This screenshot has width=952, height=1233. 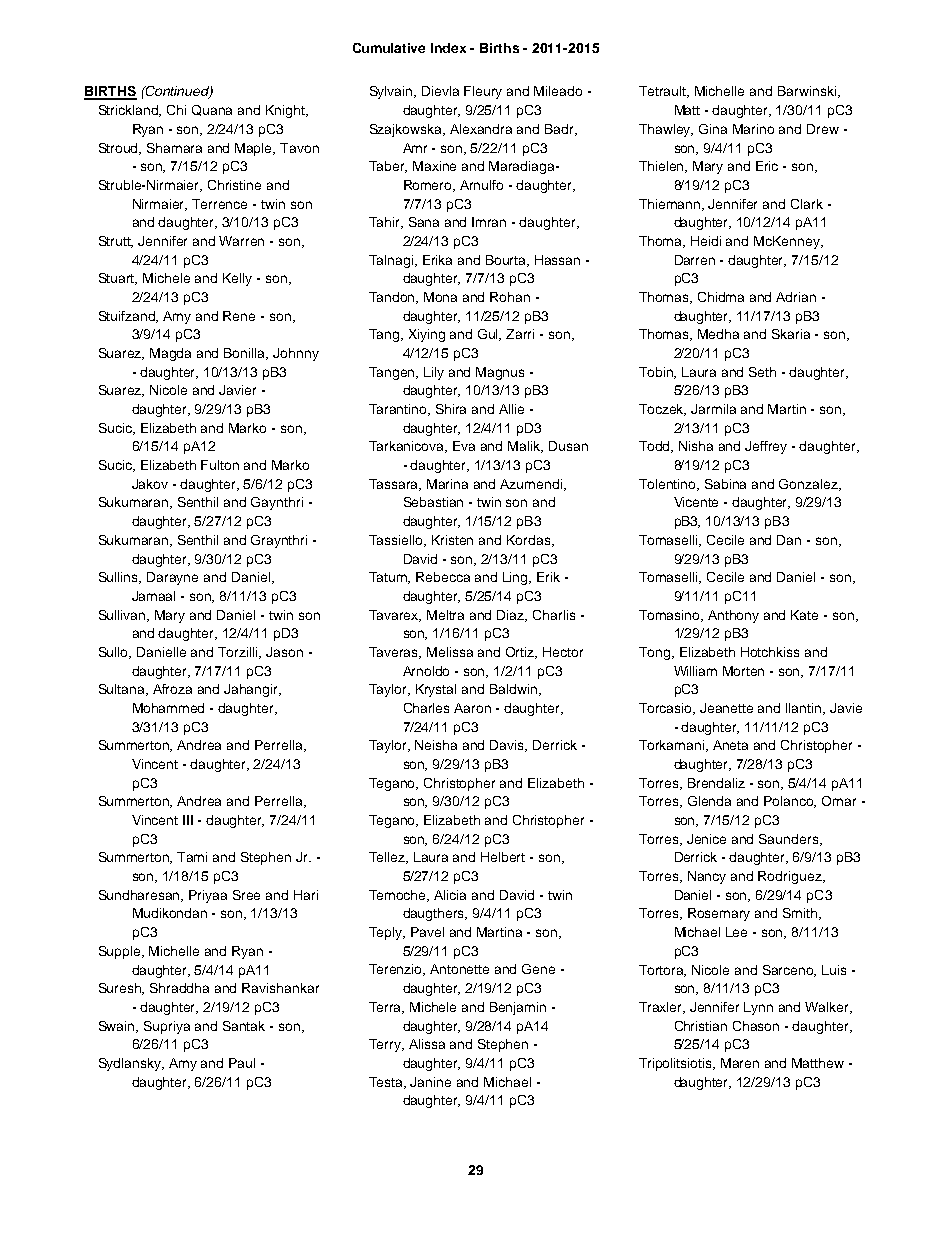 I want to click on Maren, so click(x=740, y=1063).
